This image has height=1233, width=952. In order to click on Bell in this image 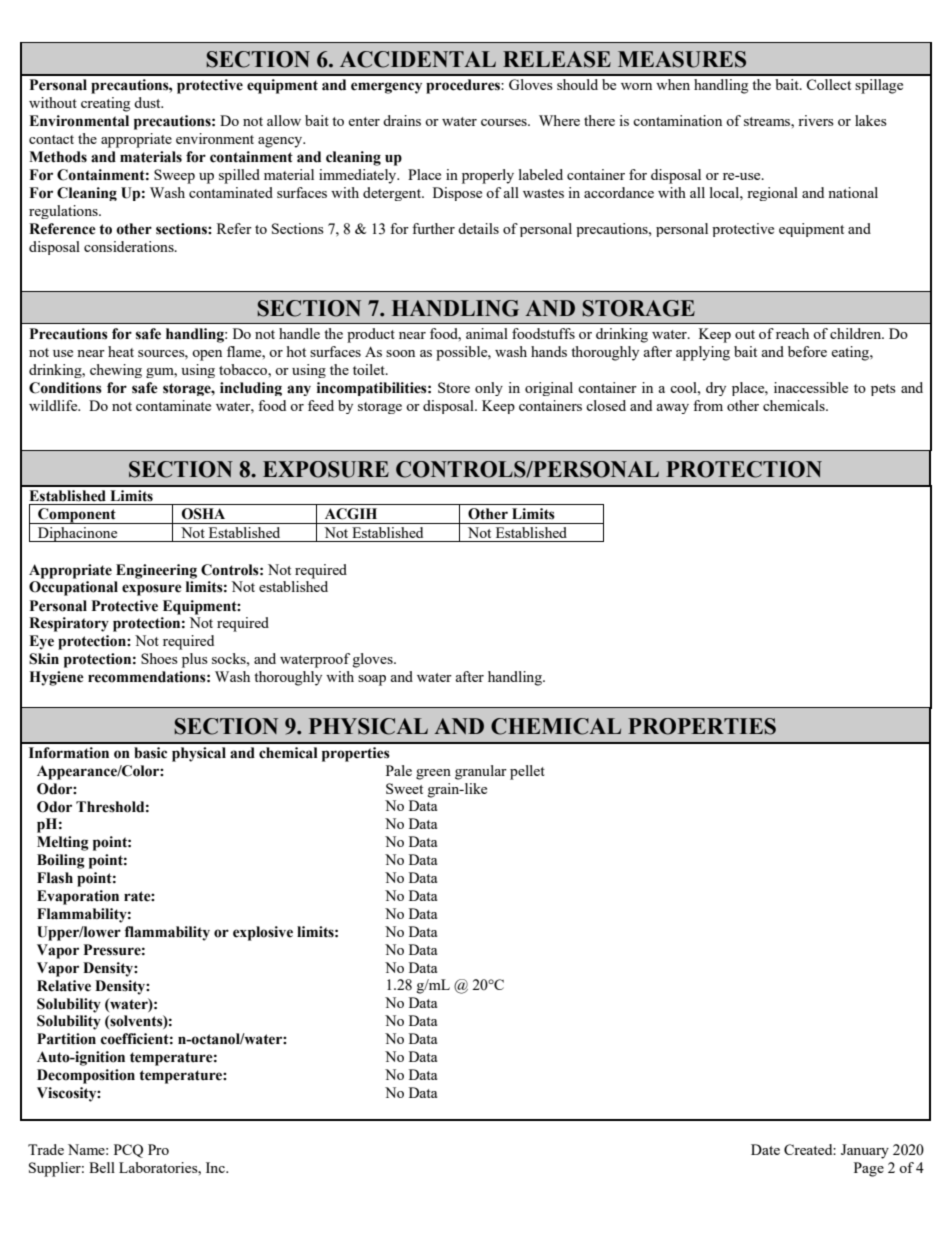, I will do `click(102, 1167)`.
